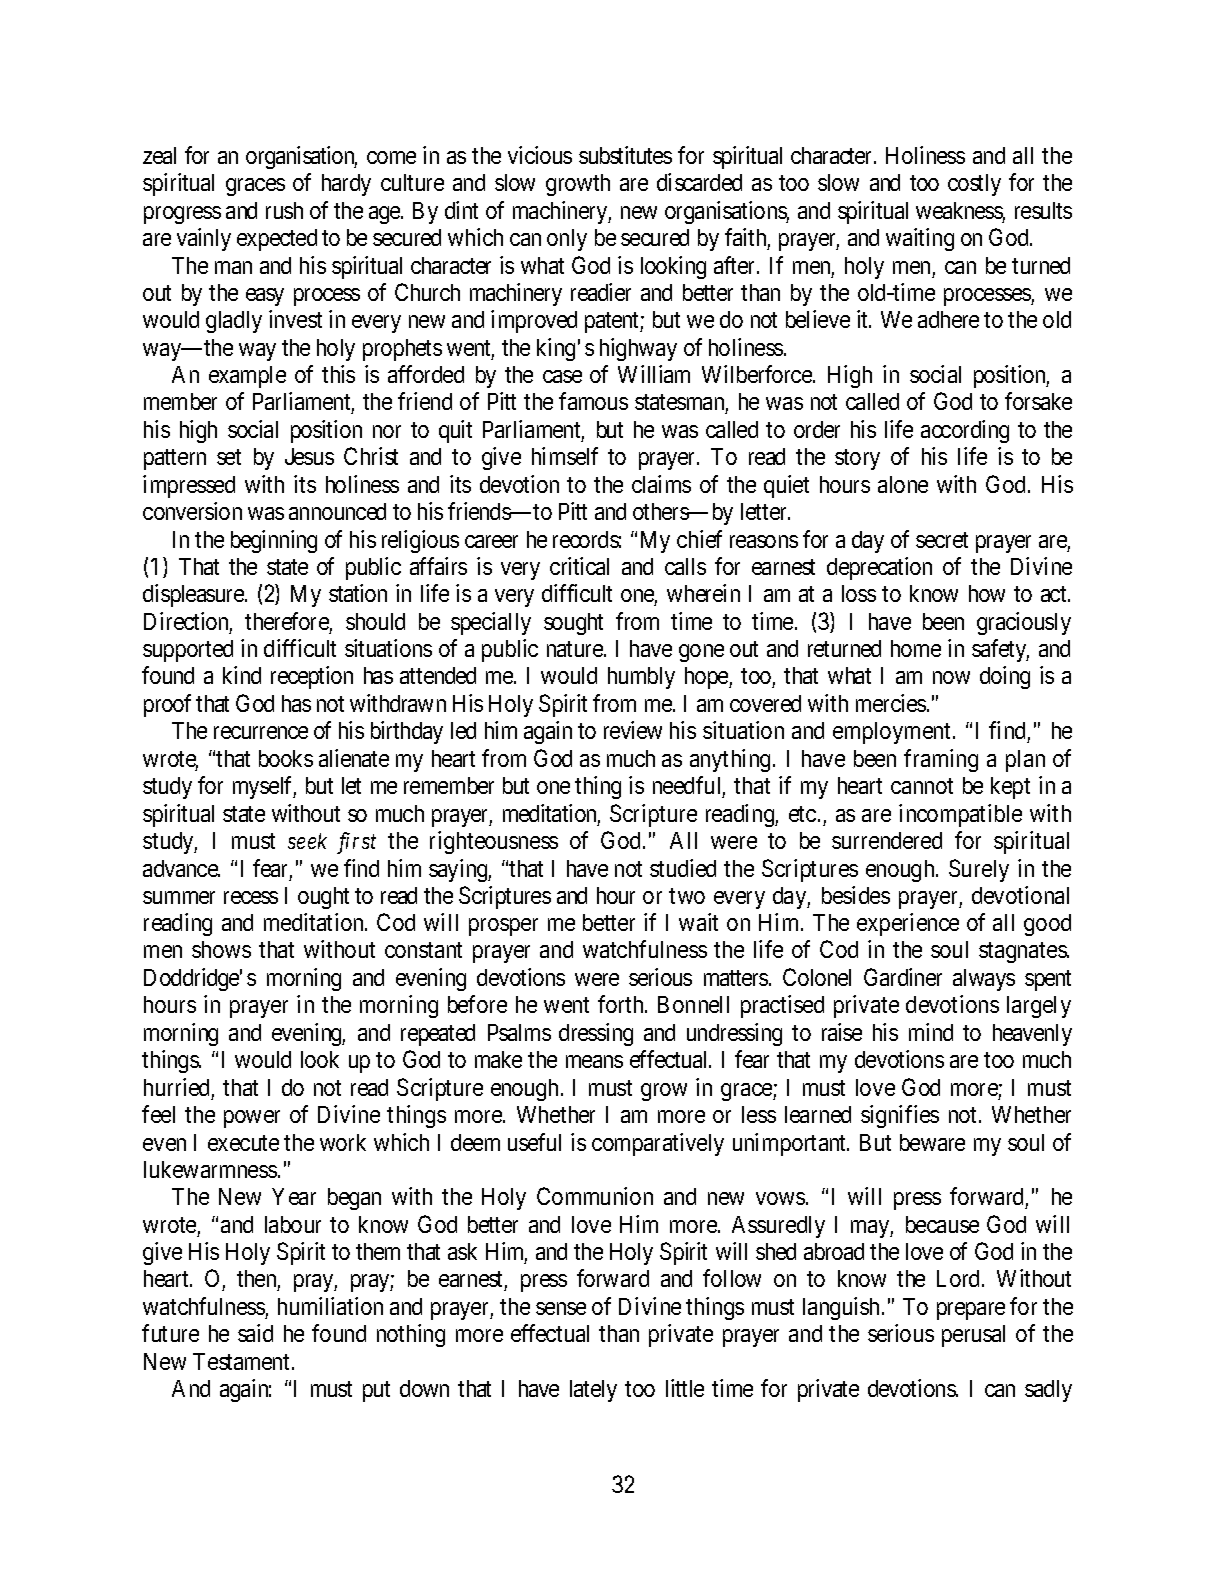 Image resolution: width=1215 pixels, height=1573 pixels. I want to click on critical, so click(579, 566).
